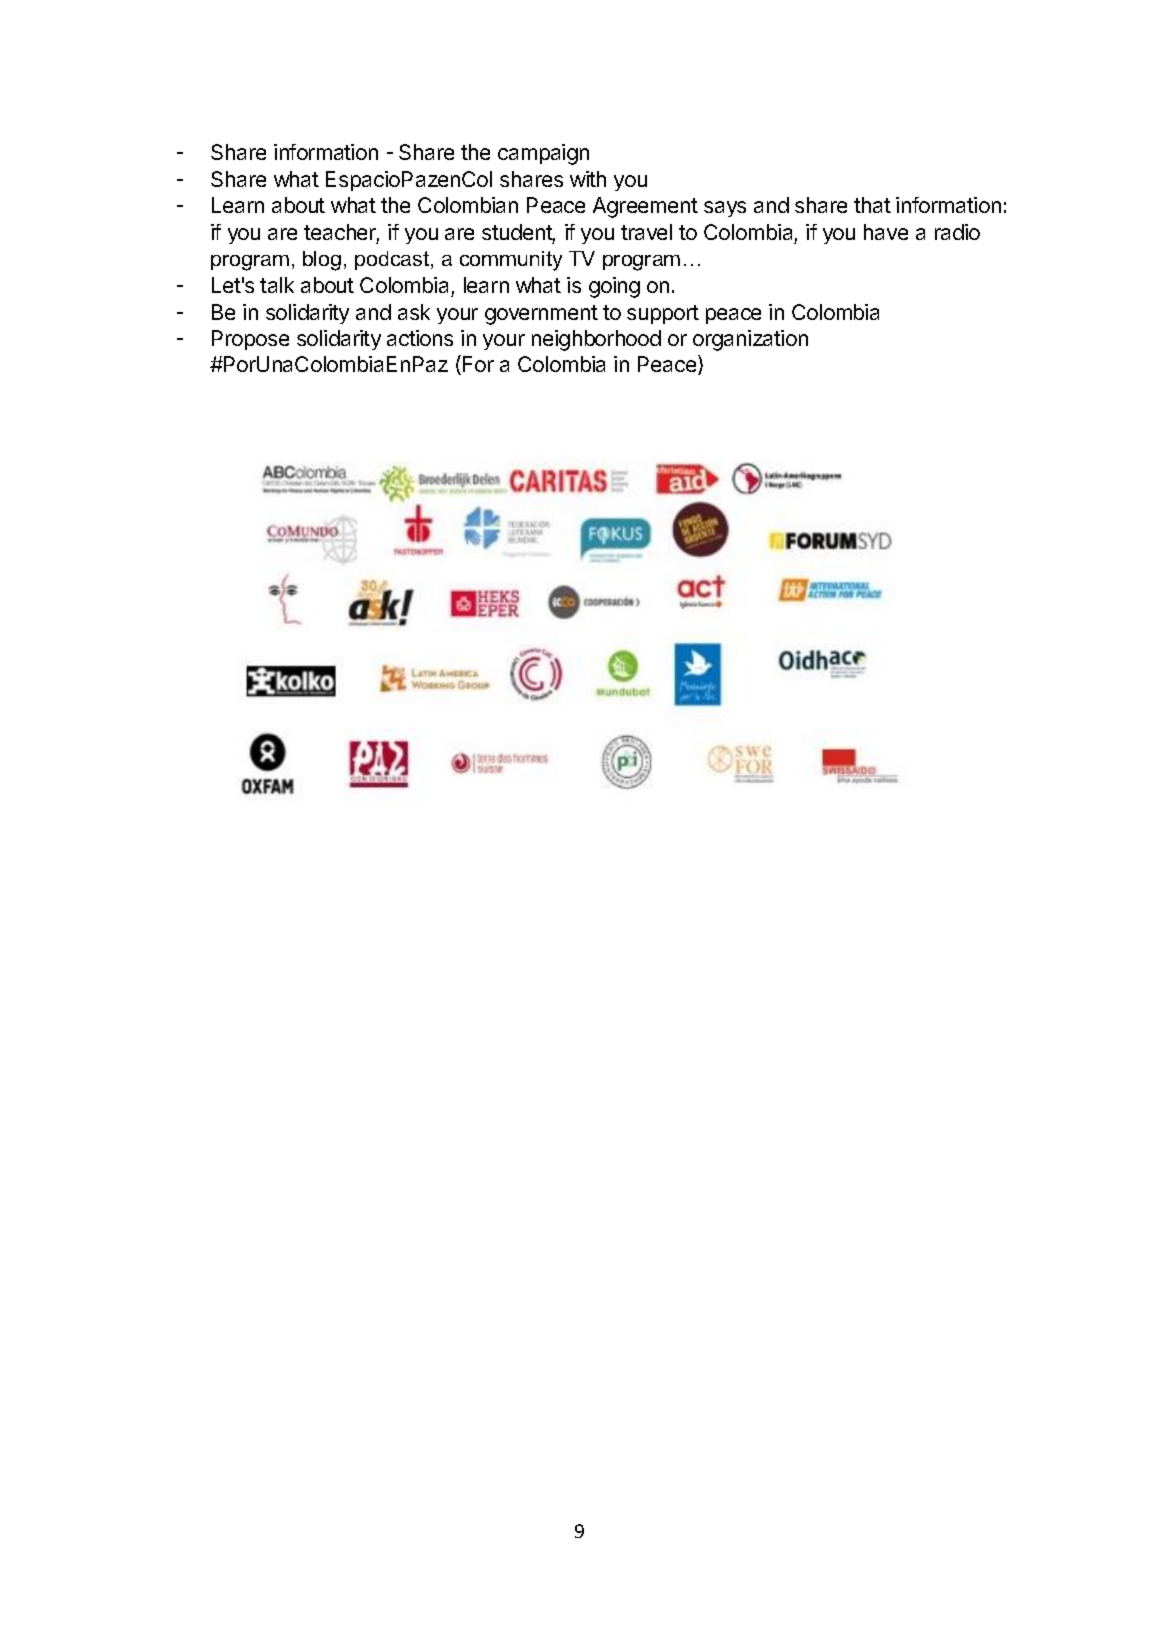  I want to click on that, so click(872, 205).
